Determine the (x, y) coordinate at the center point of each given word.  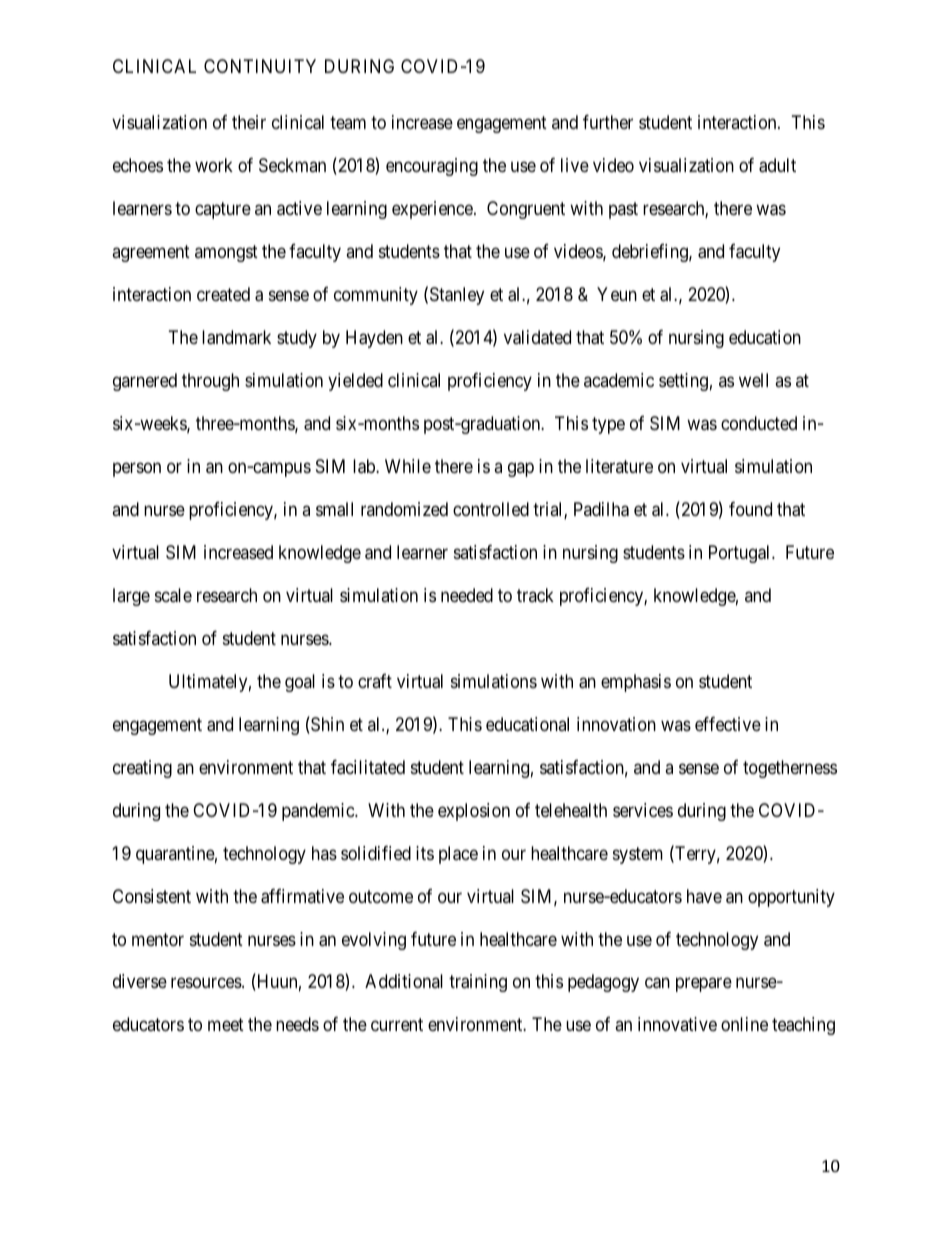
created (223, 294)
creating (142, 769)
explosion (474, 812)
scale (173, 595)
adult (777, 165)
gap (521, 469)
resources (207, 983)
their (249, 122)
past (623, 210)
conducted (759, 423)
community (376, 296)
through (210, 382)
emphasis (636, 683)
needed (467, 595)
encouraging (432, 167)
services (643, 810)
